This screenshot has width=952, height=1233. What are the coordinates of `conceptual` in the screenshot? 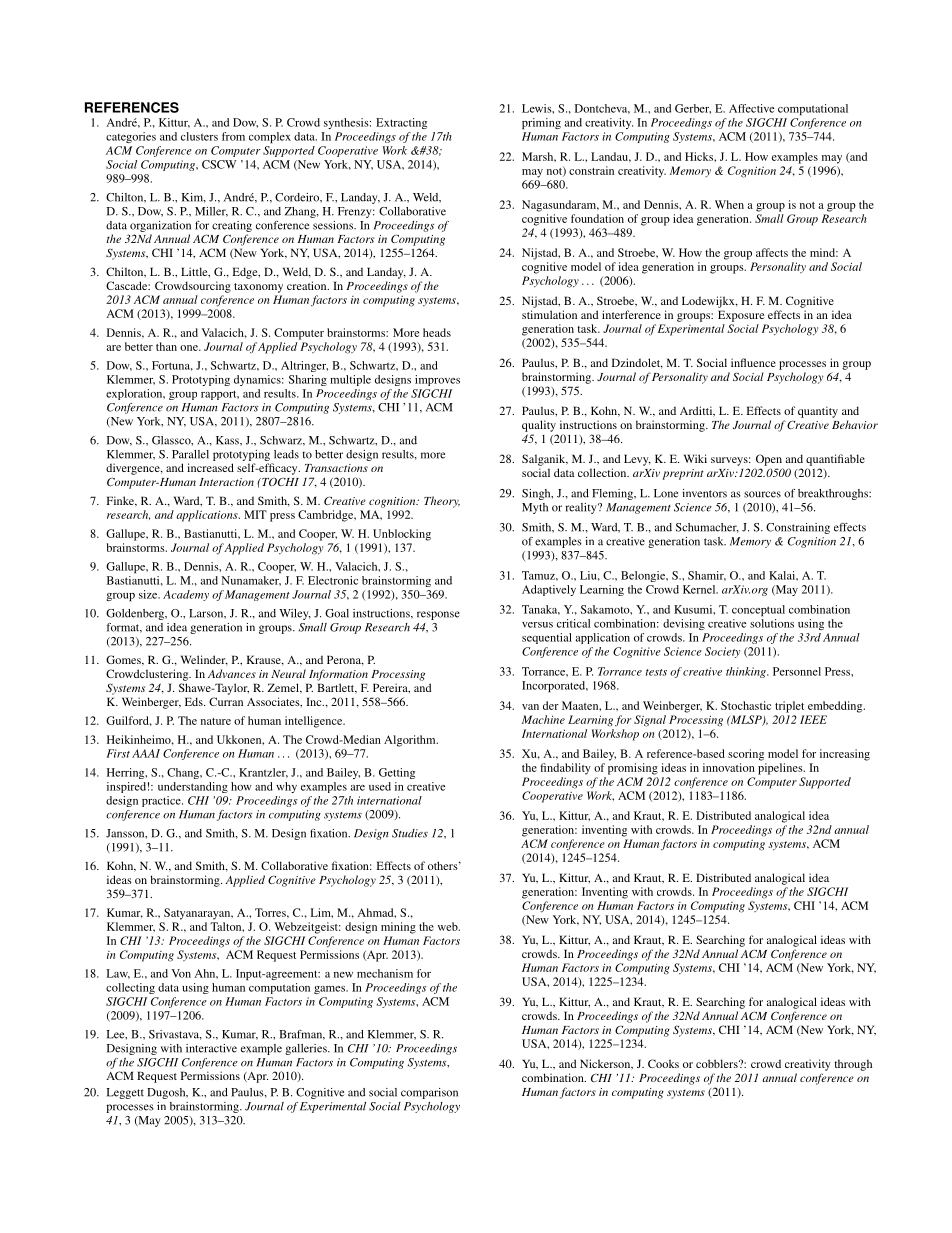 It's located at (758, 610).
